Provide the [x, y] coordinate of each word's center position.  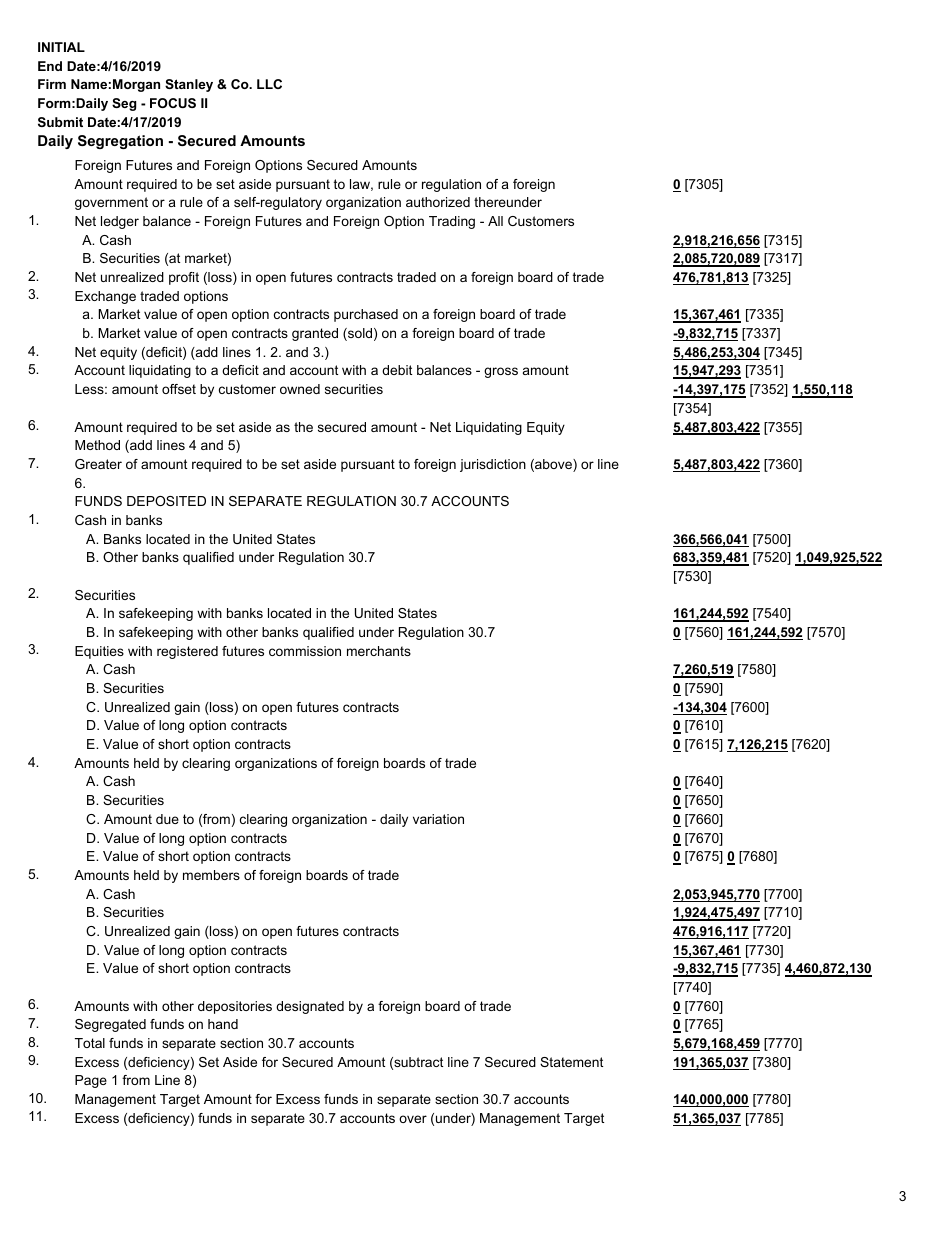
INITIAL [61, 47]
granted [315, 334]
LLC [269, 84]
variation [438, 819]
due [167, 819]
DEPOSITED [166, 501]
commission [305, 651]
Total [90, 1043]
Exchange [105, 297]
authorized [438, 202]
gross [501, 372]
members [211, 875]
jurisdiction [493, 465]
